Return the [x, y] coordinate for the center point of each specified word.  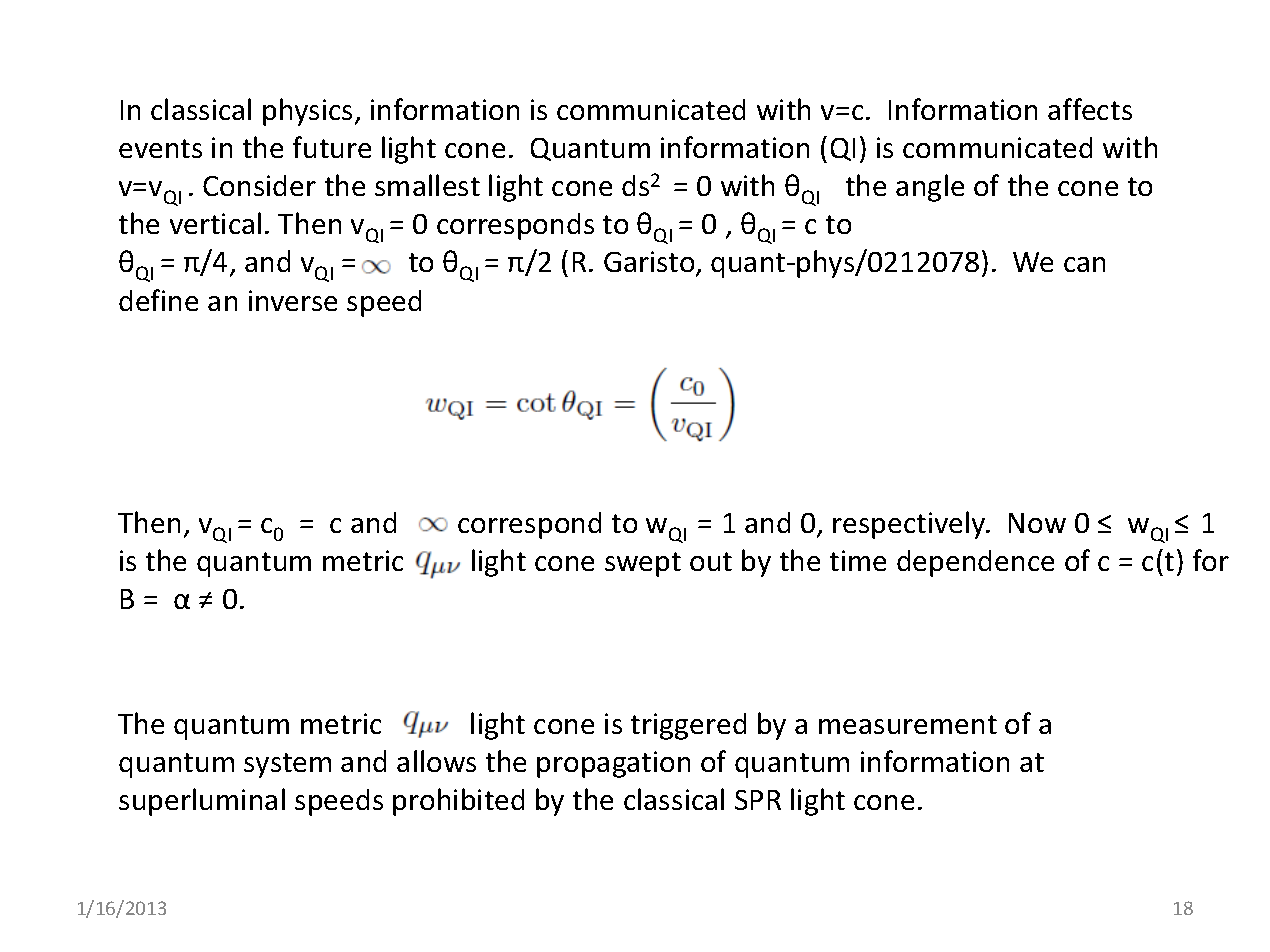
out [711, 561]
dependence [975, 563]
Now [1037, 523]
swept [643, 564]
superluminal [202, 802]
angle [930, 188]
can [1084, 264]
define [158, 300]
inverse [293, 300]
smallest [427, 185]
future [332, 147]
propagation [613, 764]
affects [1090, 109]
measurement [908, 724]
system [287, 765]
